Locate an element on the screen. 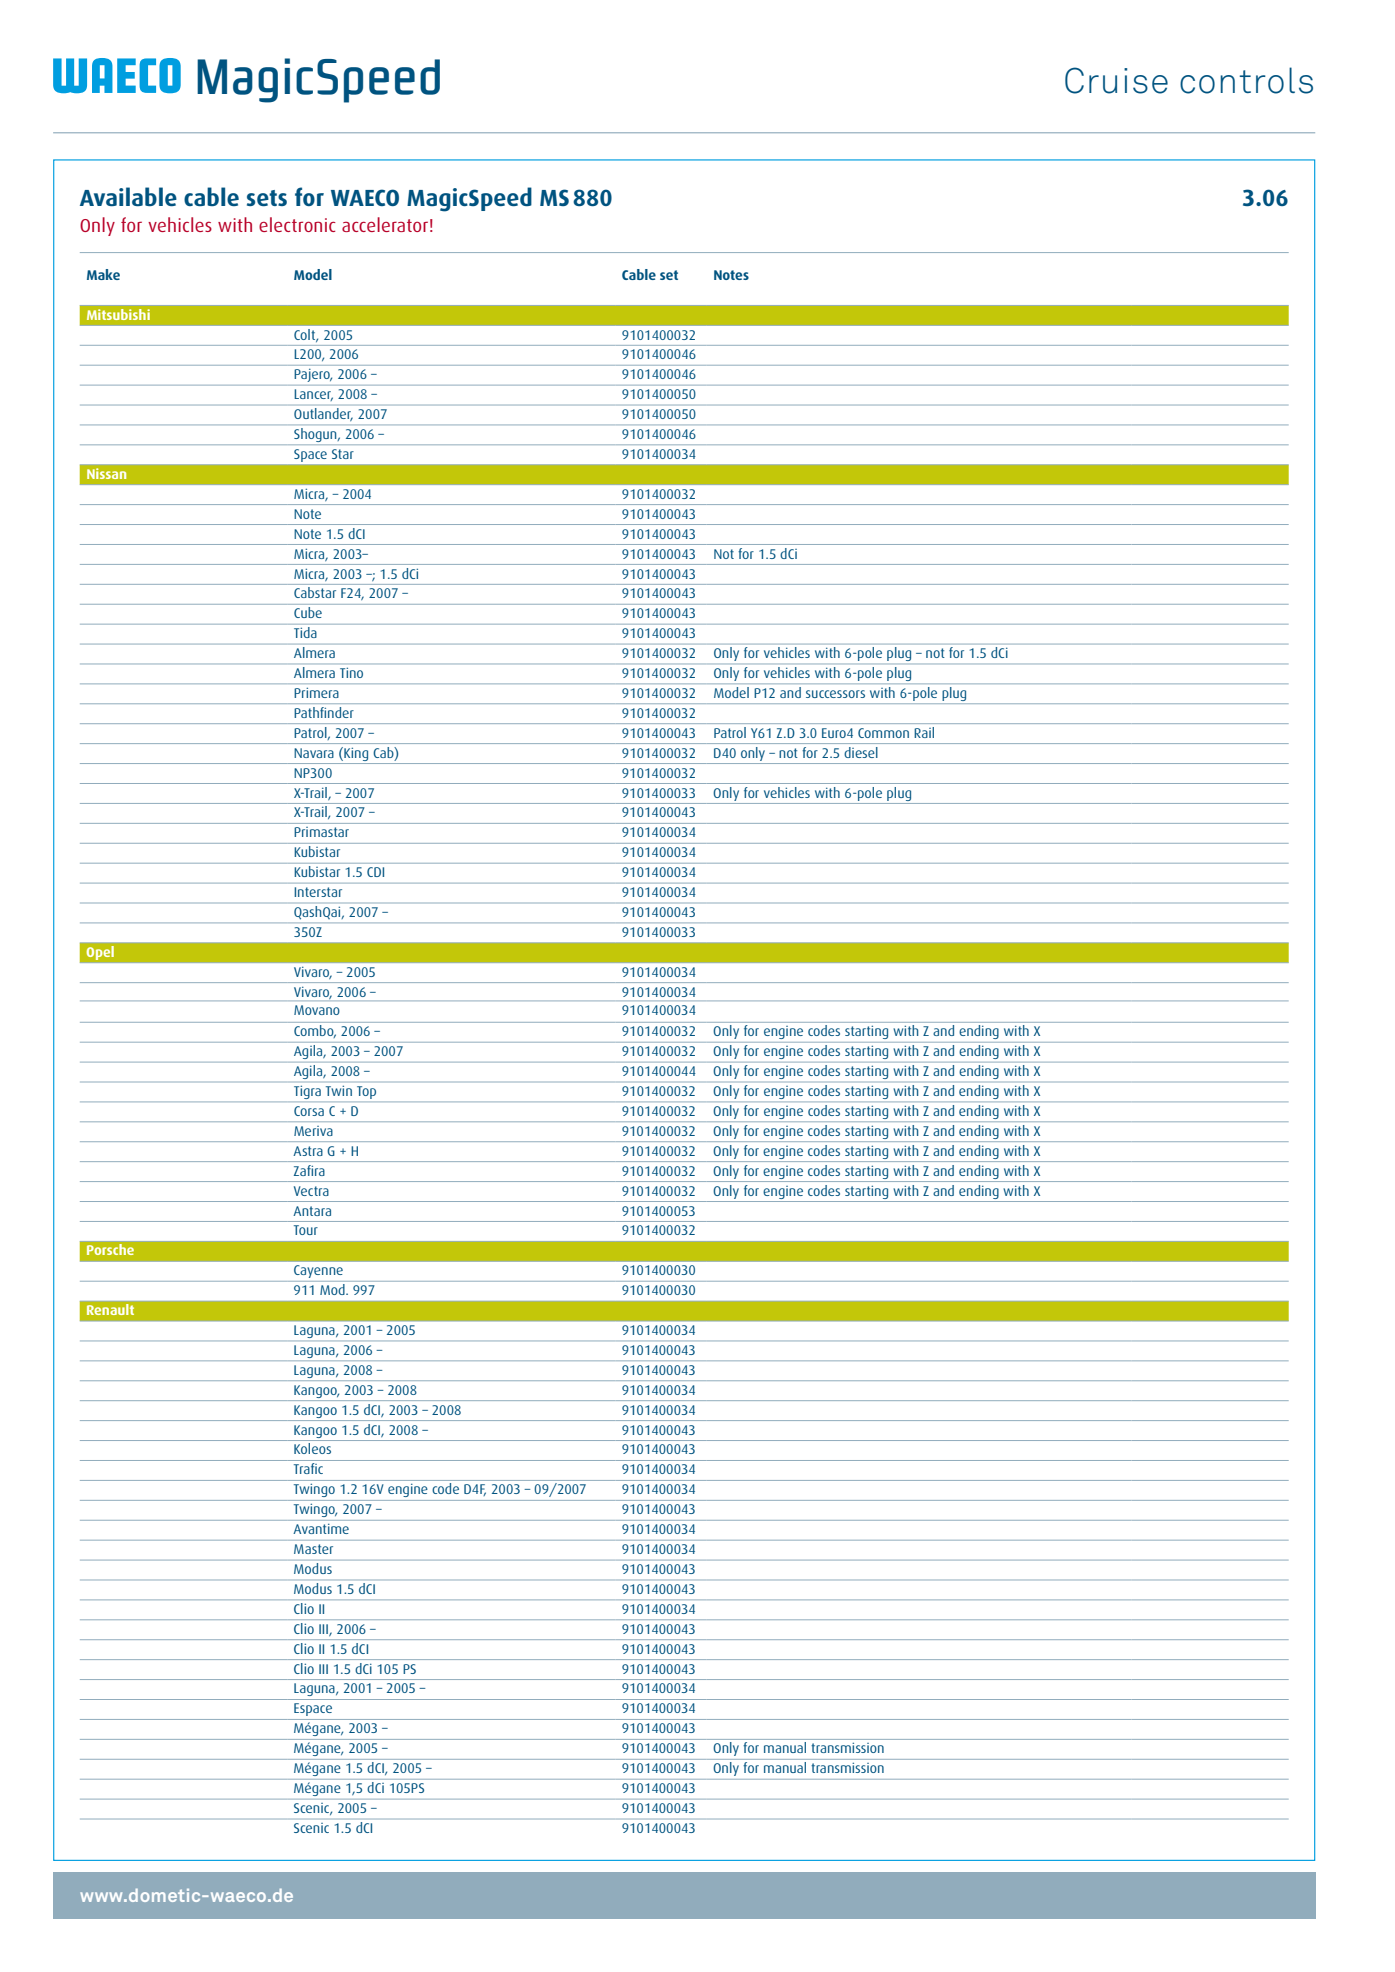 This screenshot has width=1395, height=1972. electronic is located at coordinates (297, 224).
